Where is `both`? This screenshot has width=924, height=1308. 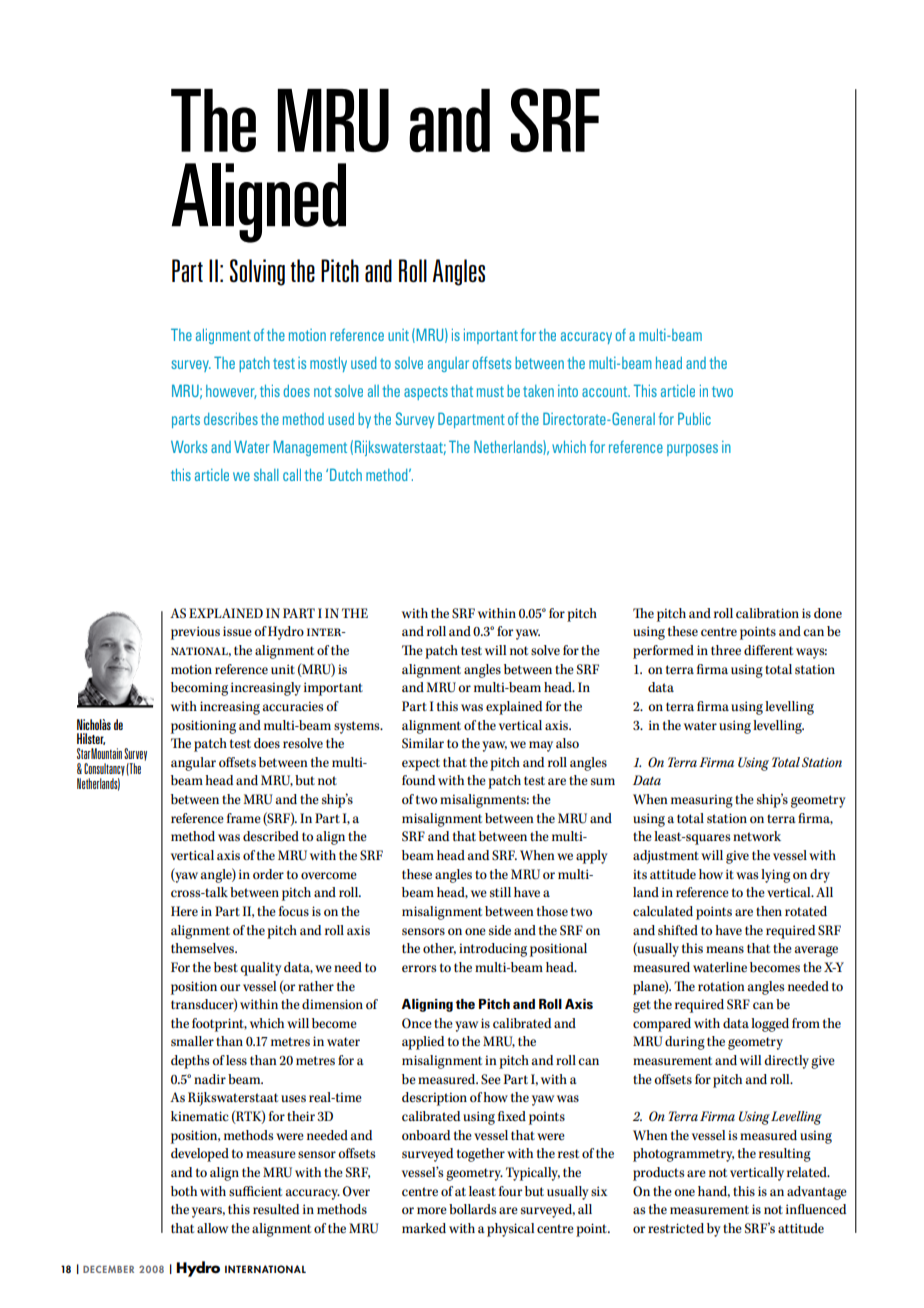 both is located at coordinates (184, 1191).
